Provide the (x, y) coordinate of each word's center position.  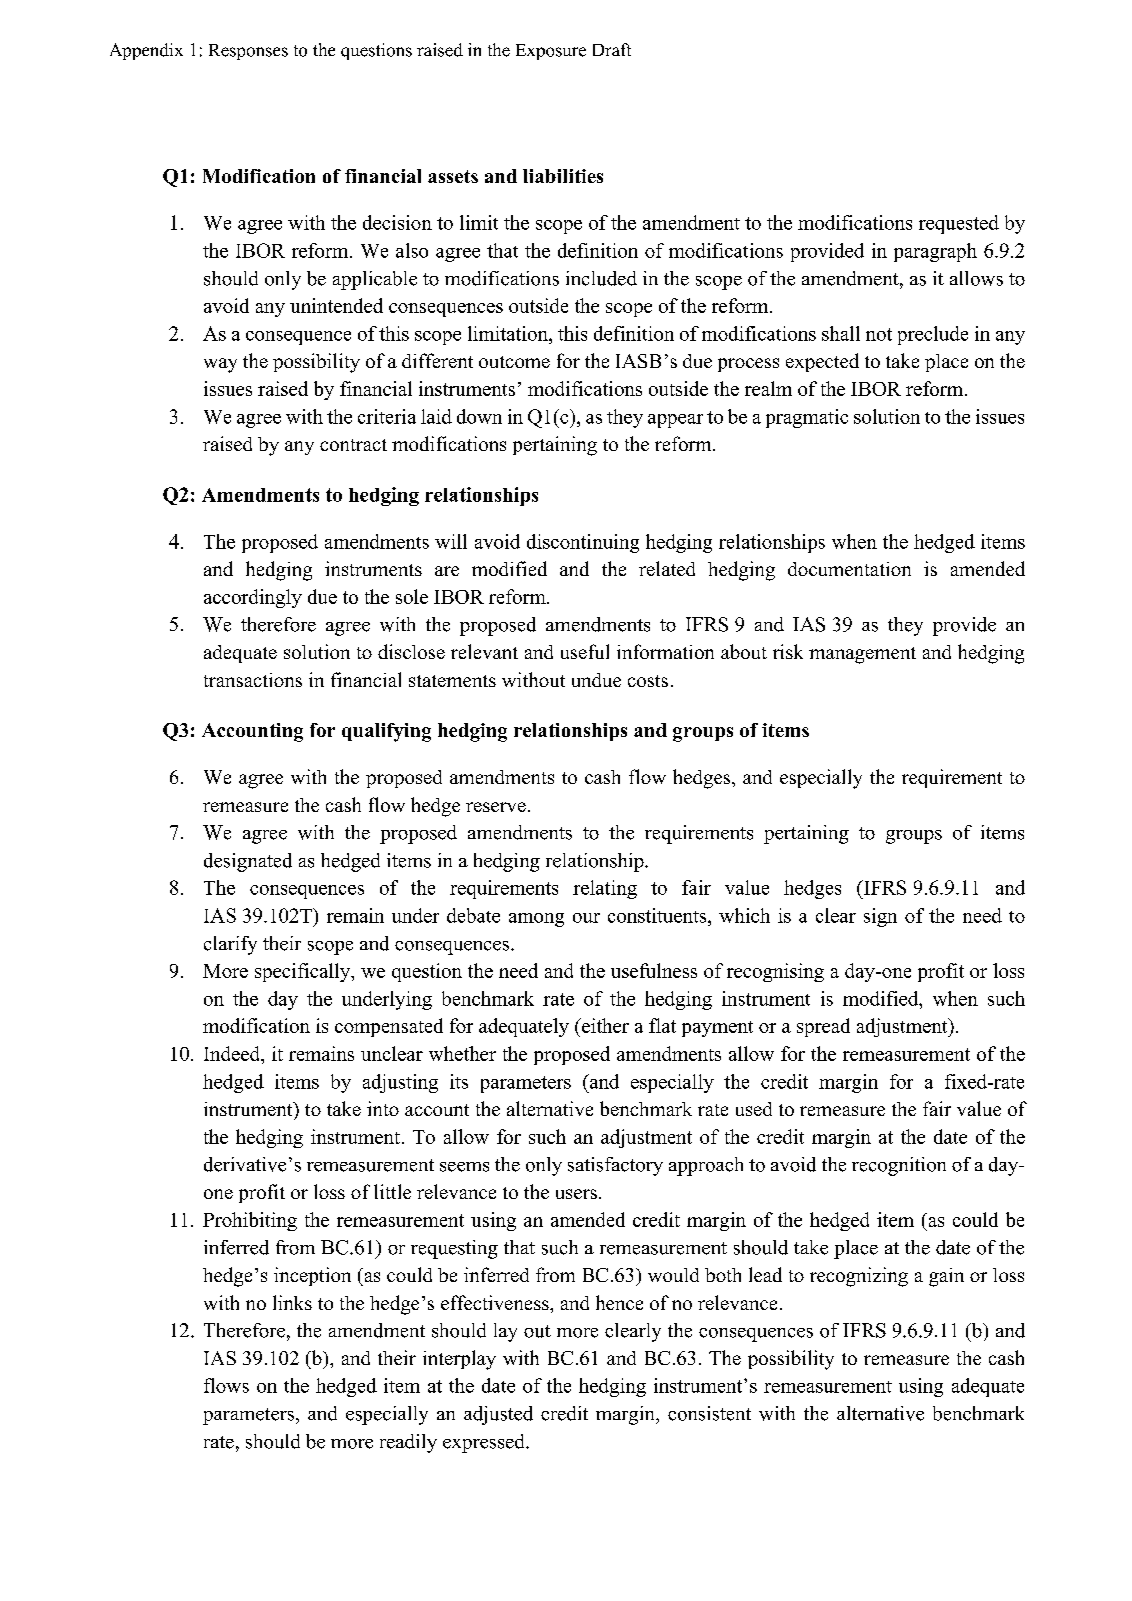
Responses (248, 52)
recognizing (859, 1277)
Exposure (551, 52)
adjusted (498, 1415)
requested (959, 224)
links (292, 1302)
